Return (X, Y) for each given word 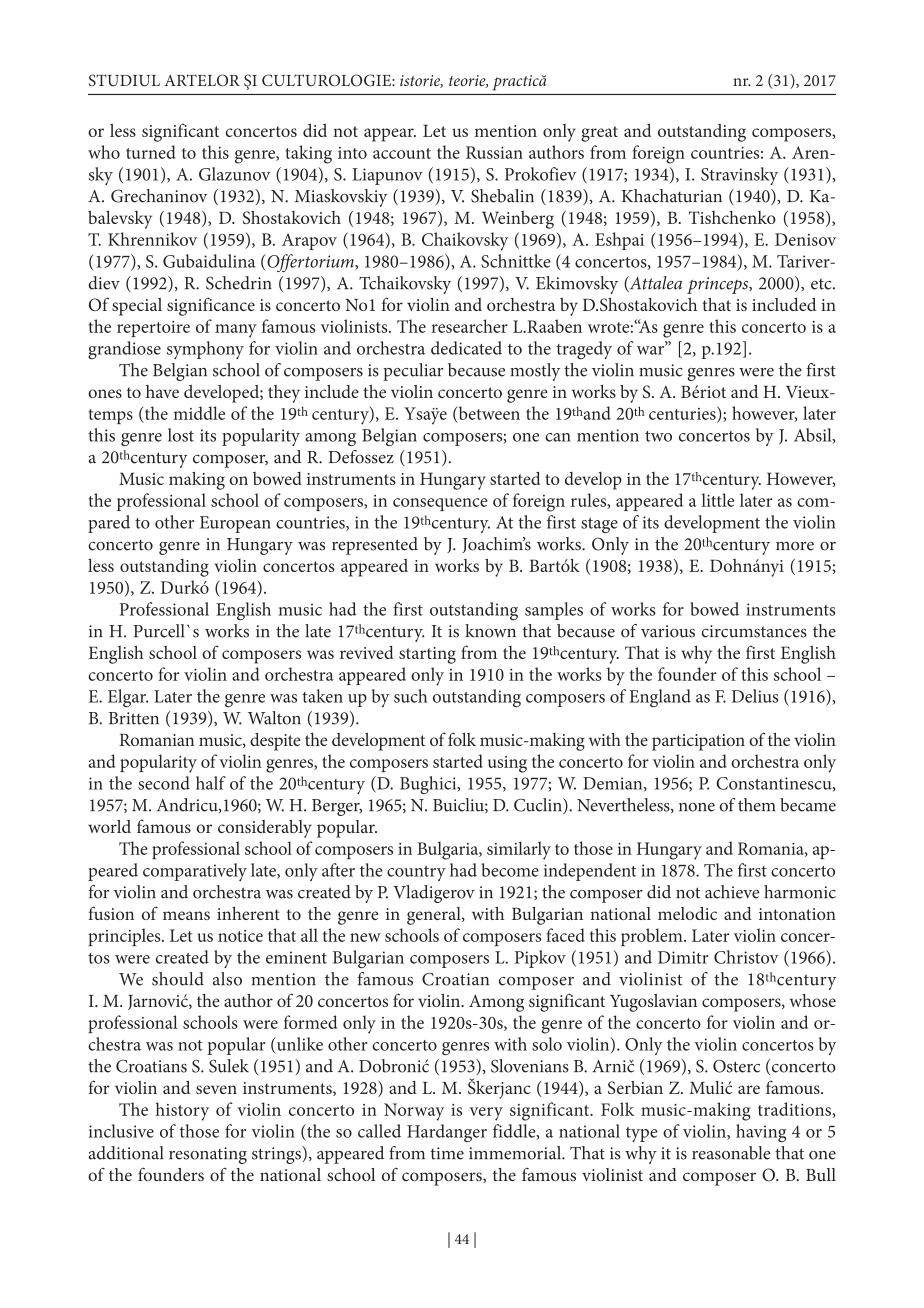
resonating (208, 1155)
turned (151, 152)
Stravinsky (739, 176)
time (447, 1153)
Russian (494, 152)
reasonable (731, 1153)
